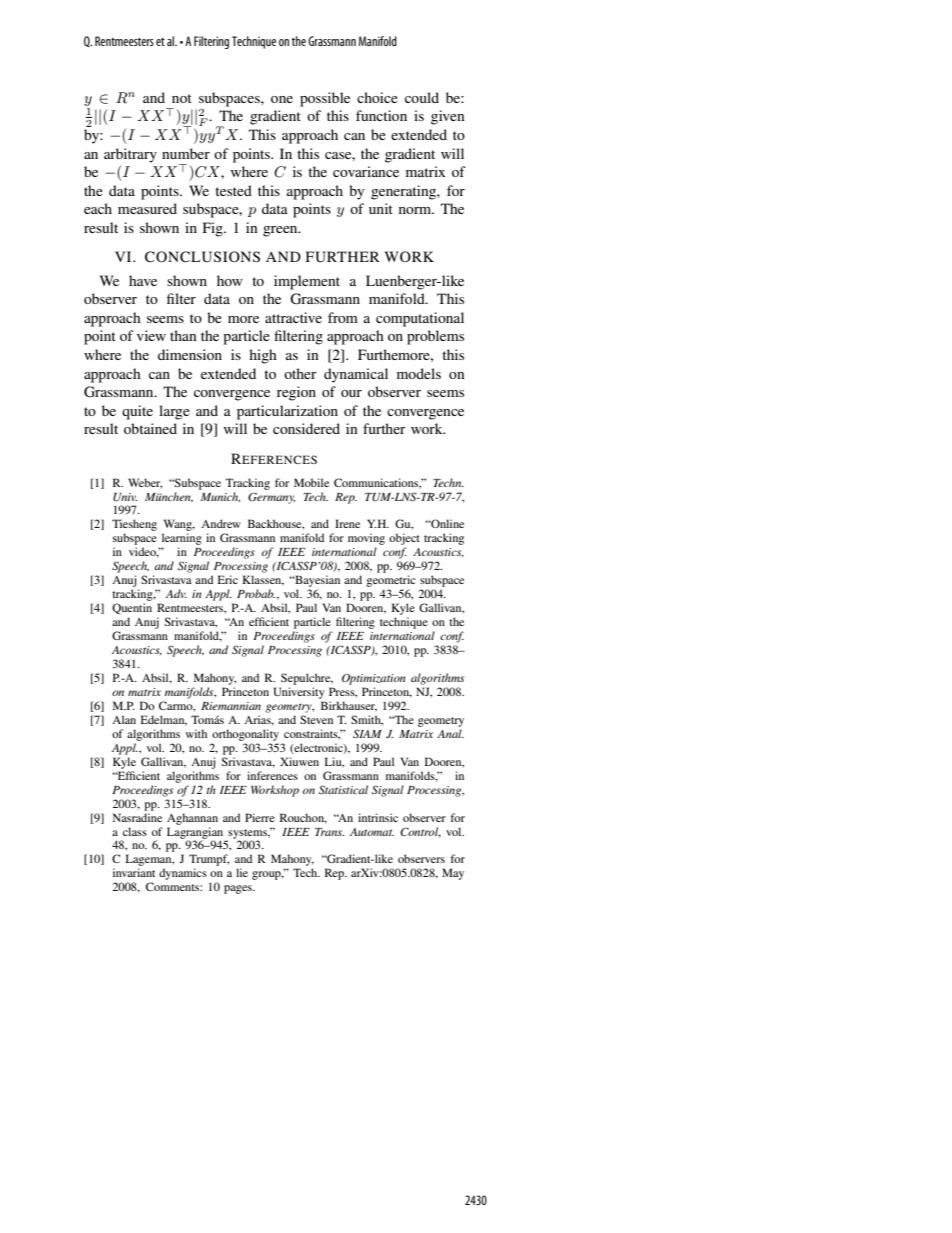  Describe the element at coordinates (419, 373) in the screenshot. I see `models` at that location.
